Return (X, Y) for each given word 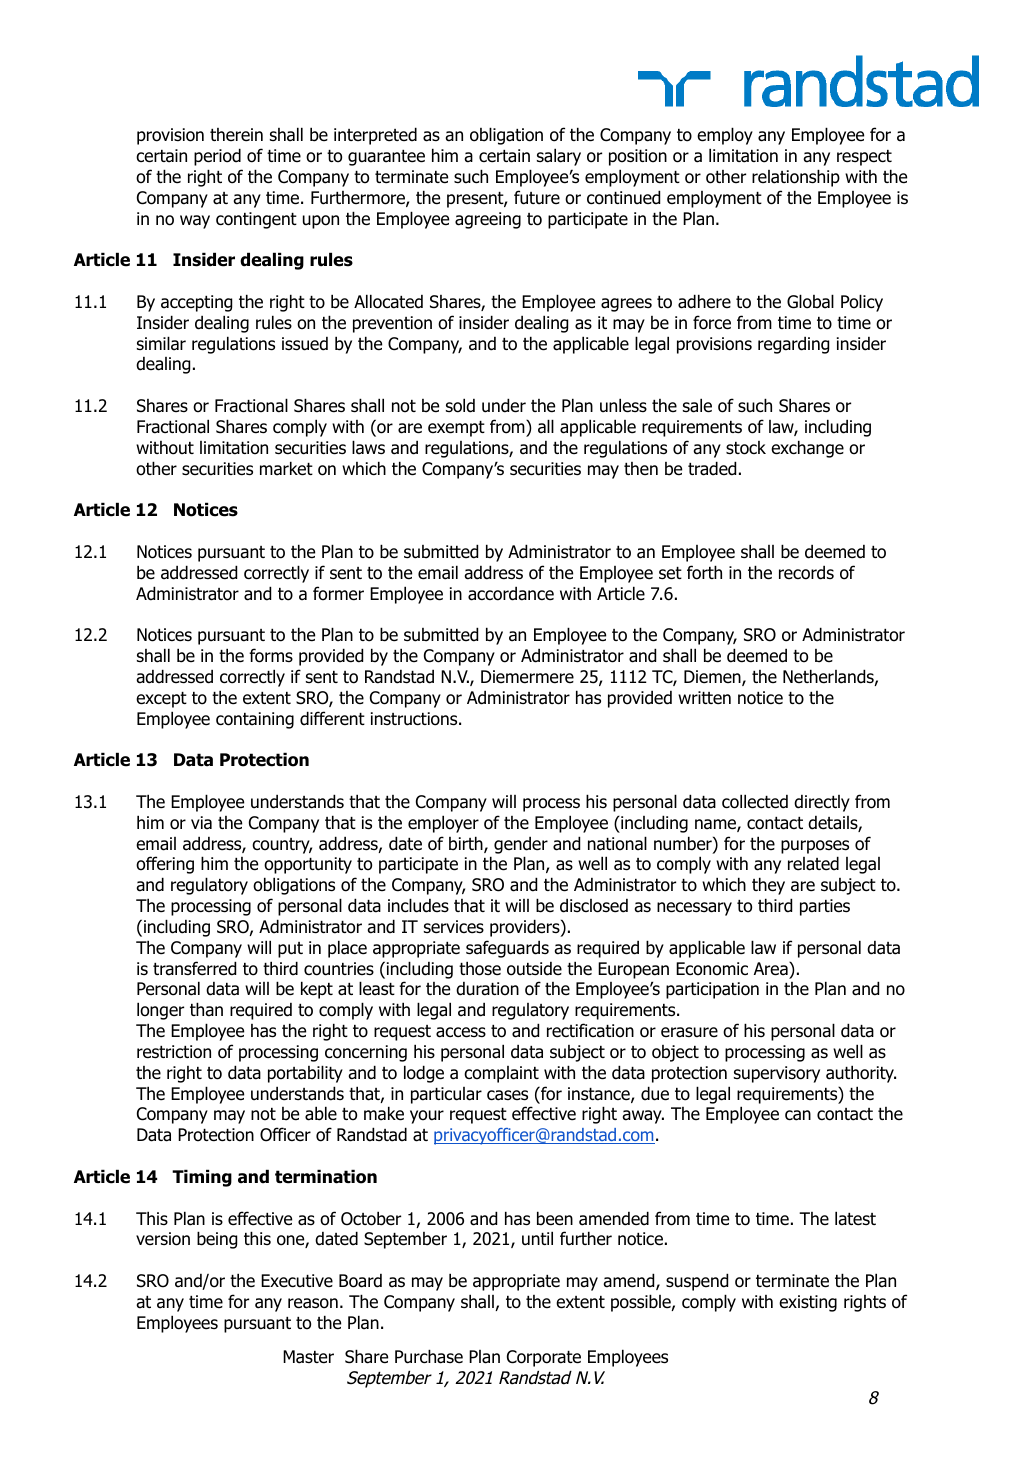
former (338, 593)
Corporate (544, 1358)
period (217, 157)
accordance (511, 594)
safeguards (507, 949)
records (806, 573)
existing (808, 1303)
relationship (796, 178)
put (290, 950)
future (537, 197)
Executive (297, 1281)
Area (772, 969)
